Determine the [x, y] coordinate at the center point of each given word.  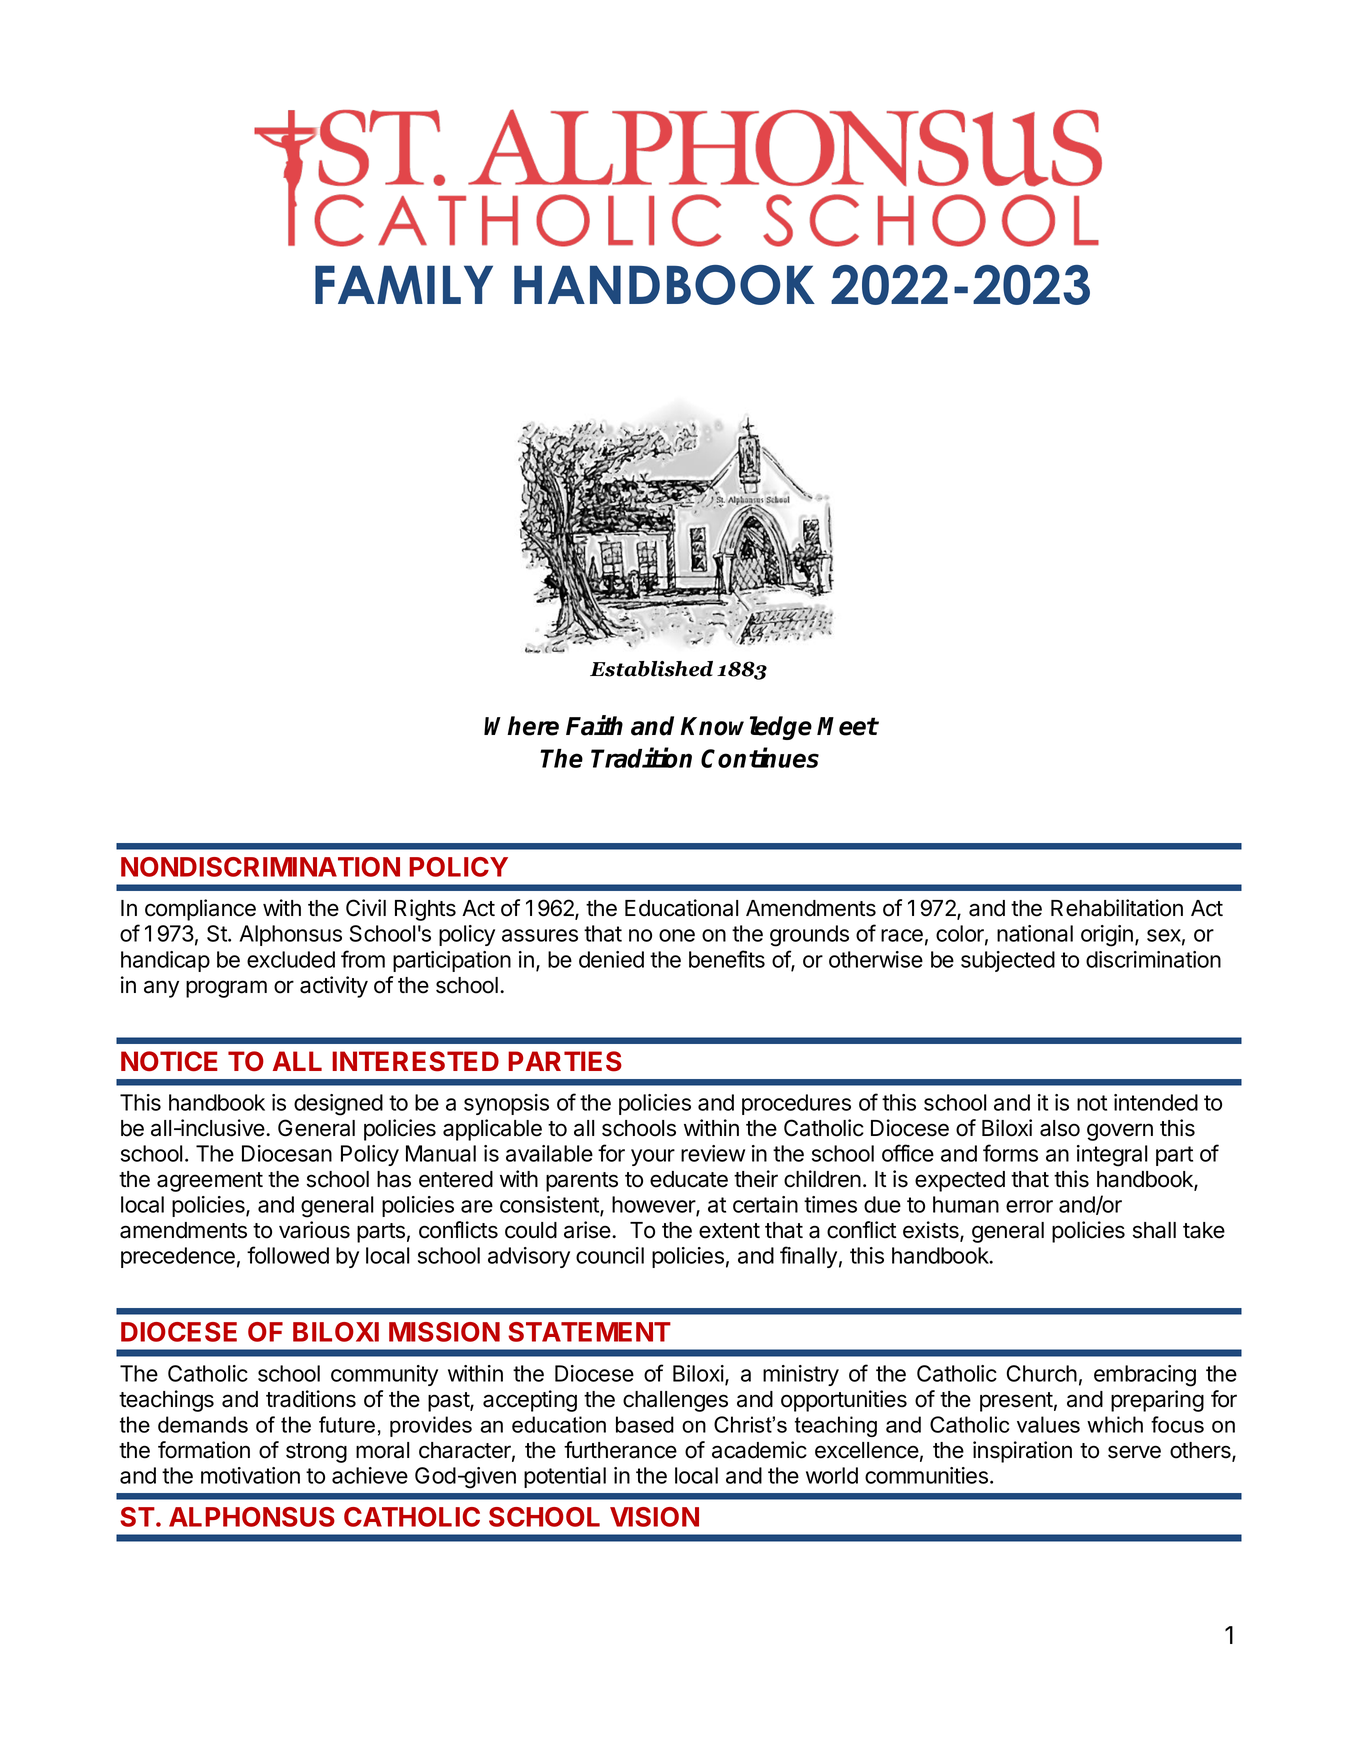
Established [651, 669]
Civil [366, 908]
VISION [654, 1517]
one [677, 935]
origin [1107, 936]
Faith [594, 725]
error [1029, 1206]
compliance [200, 910]
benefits [727, 959]
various [314, 1230]
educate [689, 1179]
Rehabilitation [1117, 908]
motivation [250, 1475]
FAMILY [404, 284]
